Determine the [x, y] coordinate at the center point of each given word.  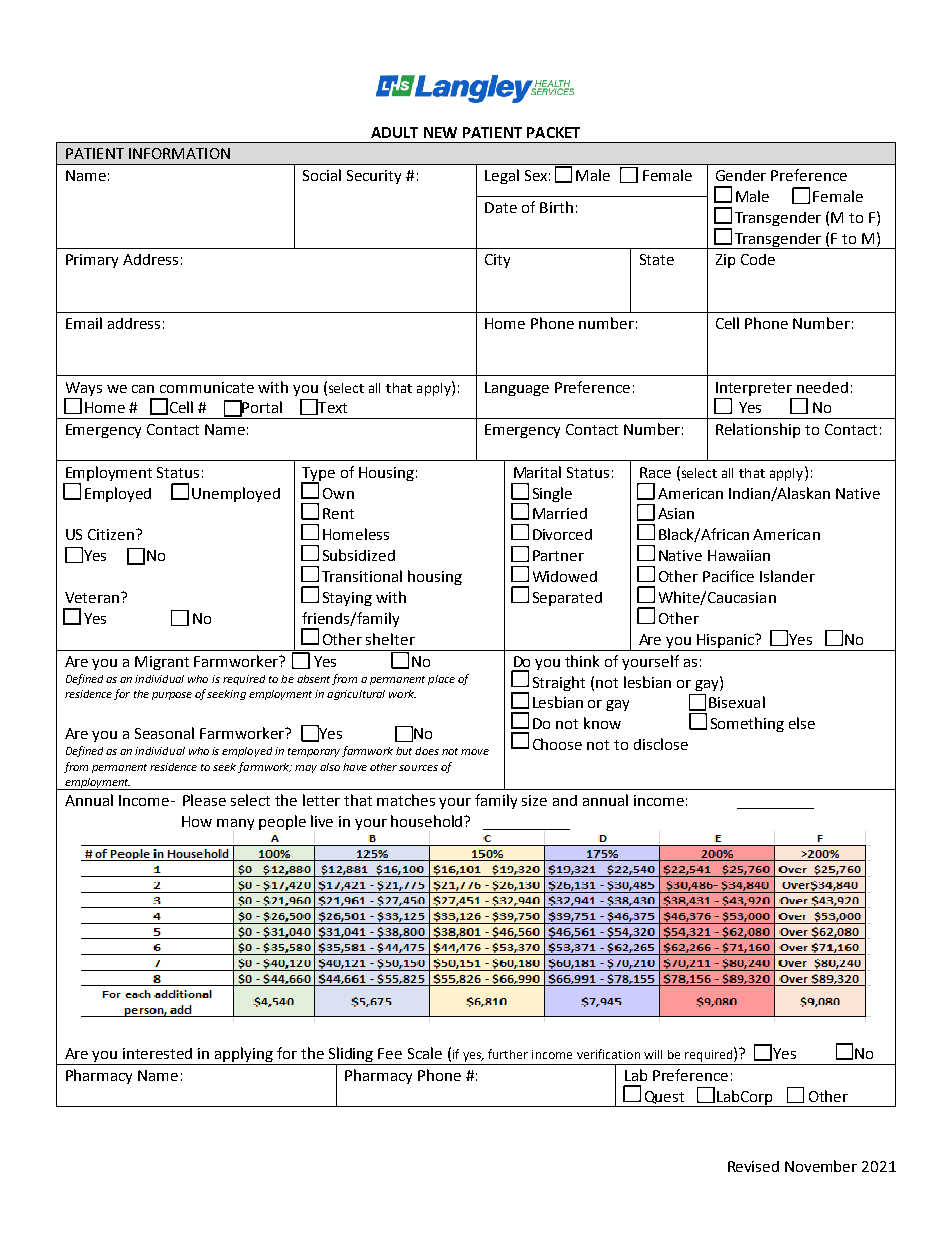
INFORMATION [179, 153]
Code [758, 259]
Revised [753, 1166]
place [441, 680]
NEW [440, 132]
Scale [425, 1053]
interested [157, 1053]
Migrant [162, 663]
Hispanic [727, 641]
